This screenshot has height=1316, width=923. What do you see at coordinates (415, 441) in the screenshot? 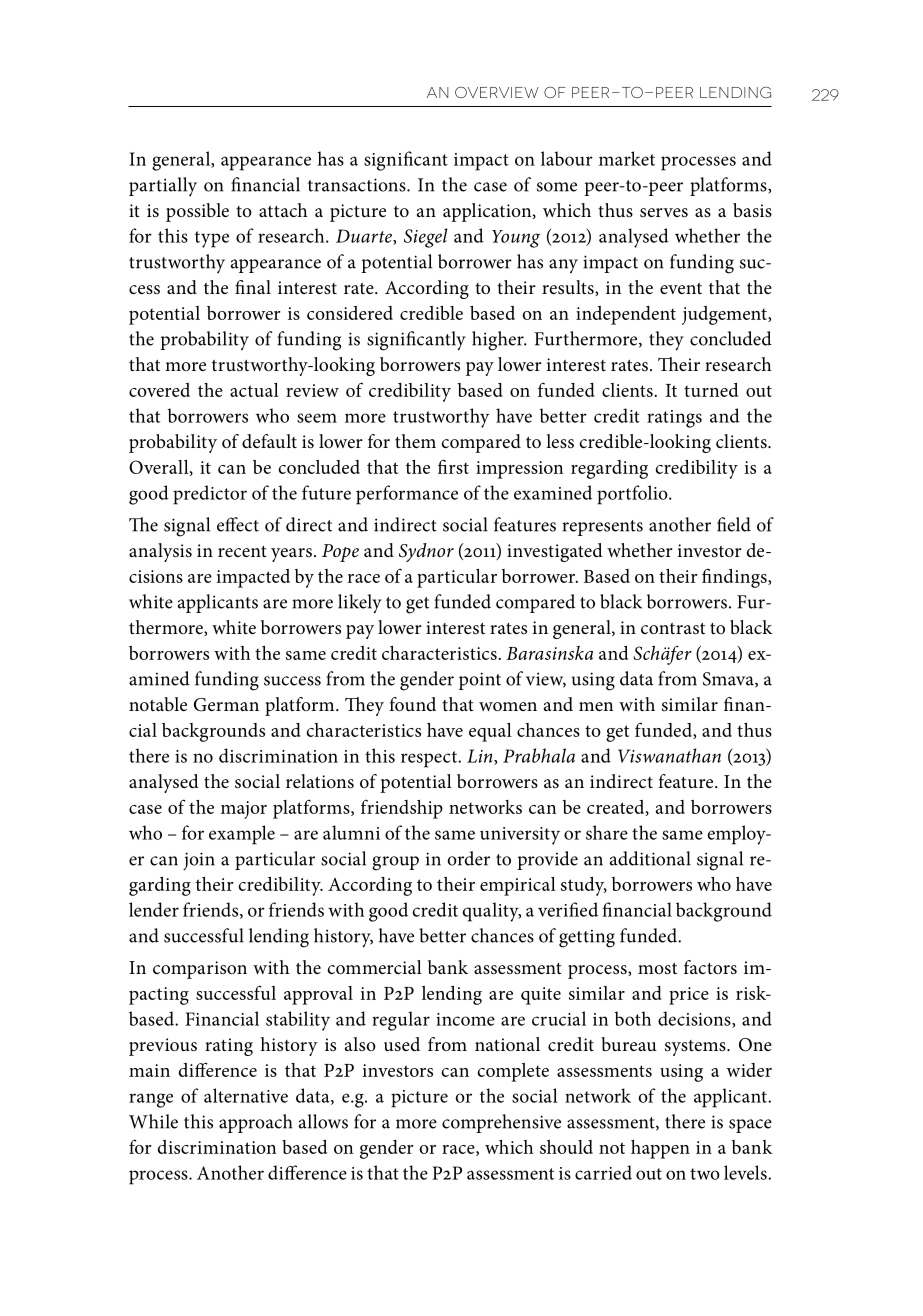
I see `them` at bounding box center [415, 441].
